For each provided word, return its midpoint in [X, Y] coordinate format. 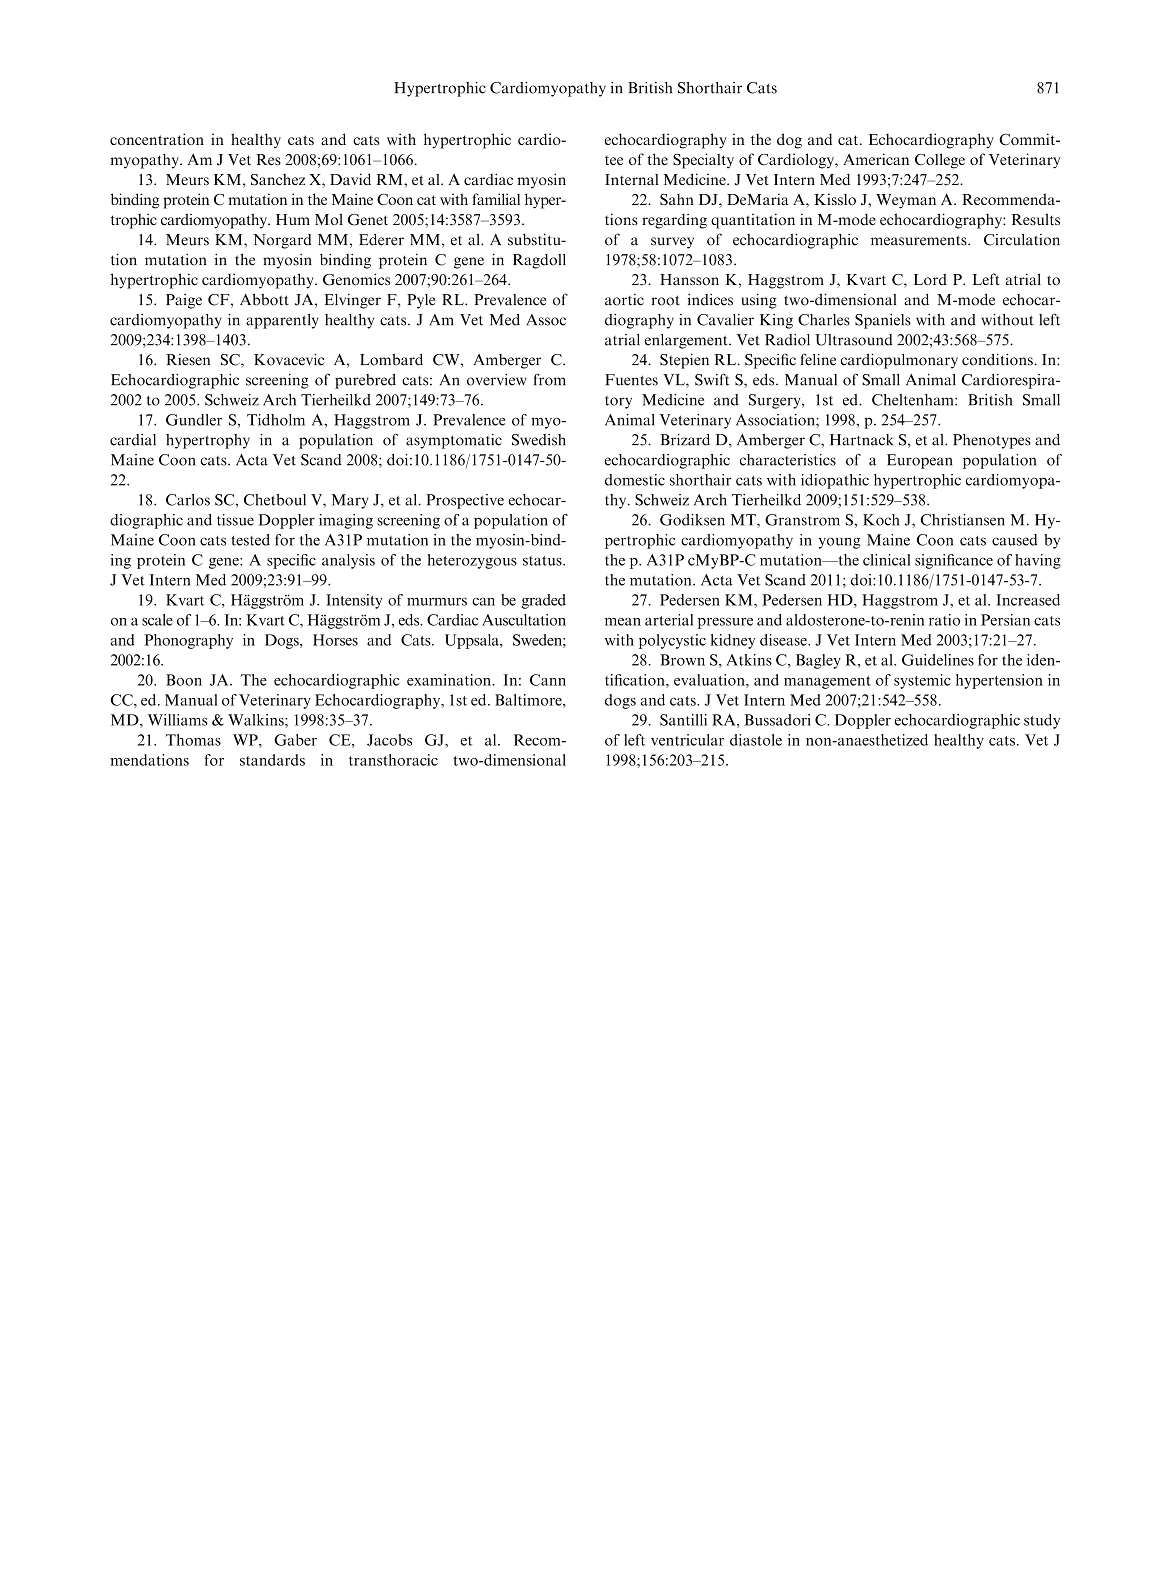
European [920, 461]
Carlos [188, 500]
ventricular [687, 740]
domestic [635, 480]
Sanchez [278, 180]
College [940, 161]
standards [272, 760]
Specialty [703, 161]
